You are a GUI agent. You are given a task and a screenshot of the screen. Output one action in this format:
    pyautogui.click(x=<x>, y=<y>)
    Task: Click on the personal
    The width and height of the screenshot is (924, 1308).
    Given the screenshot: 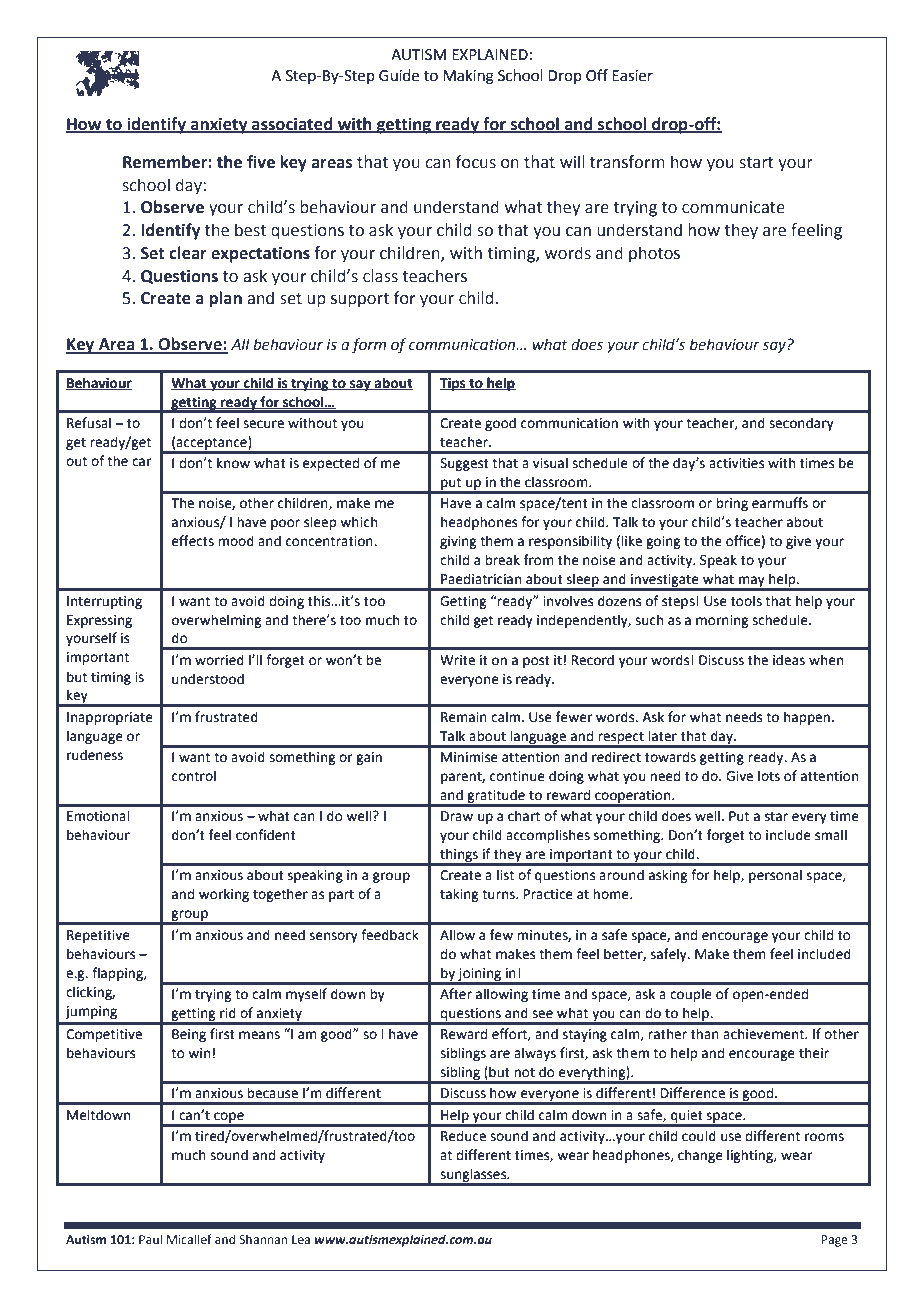 What is the action you would take?
    pyautogui.click(x=775, y=876)
